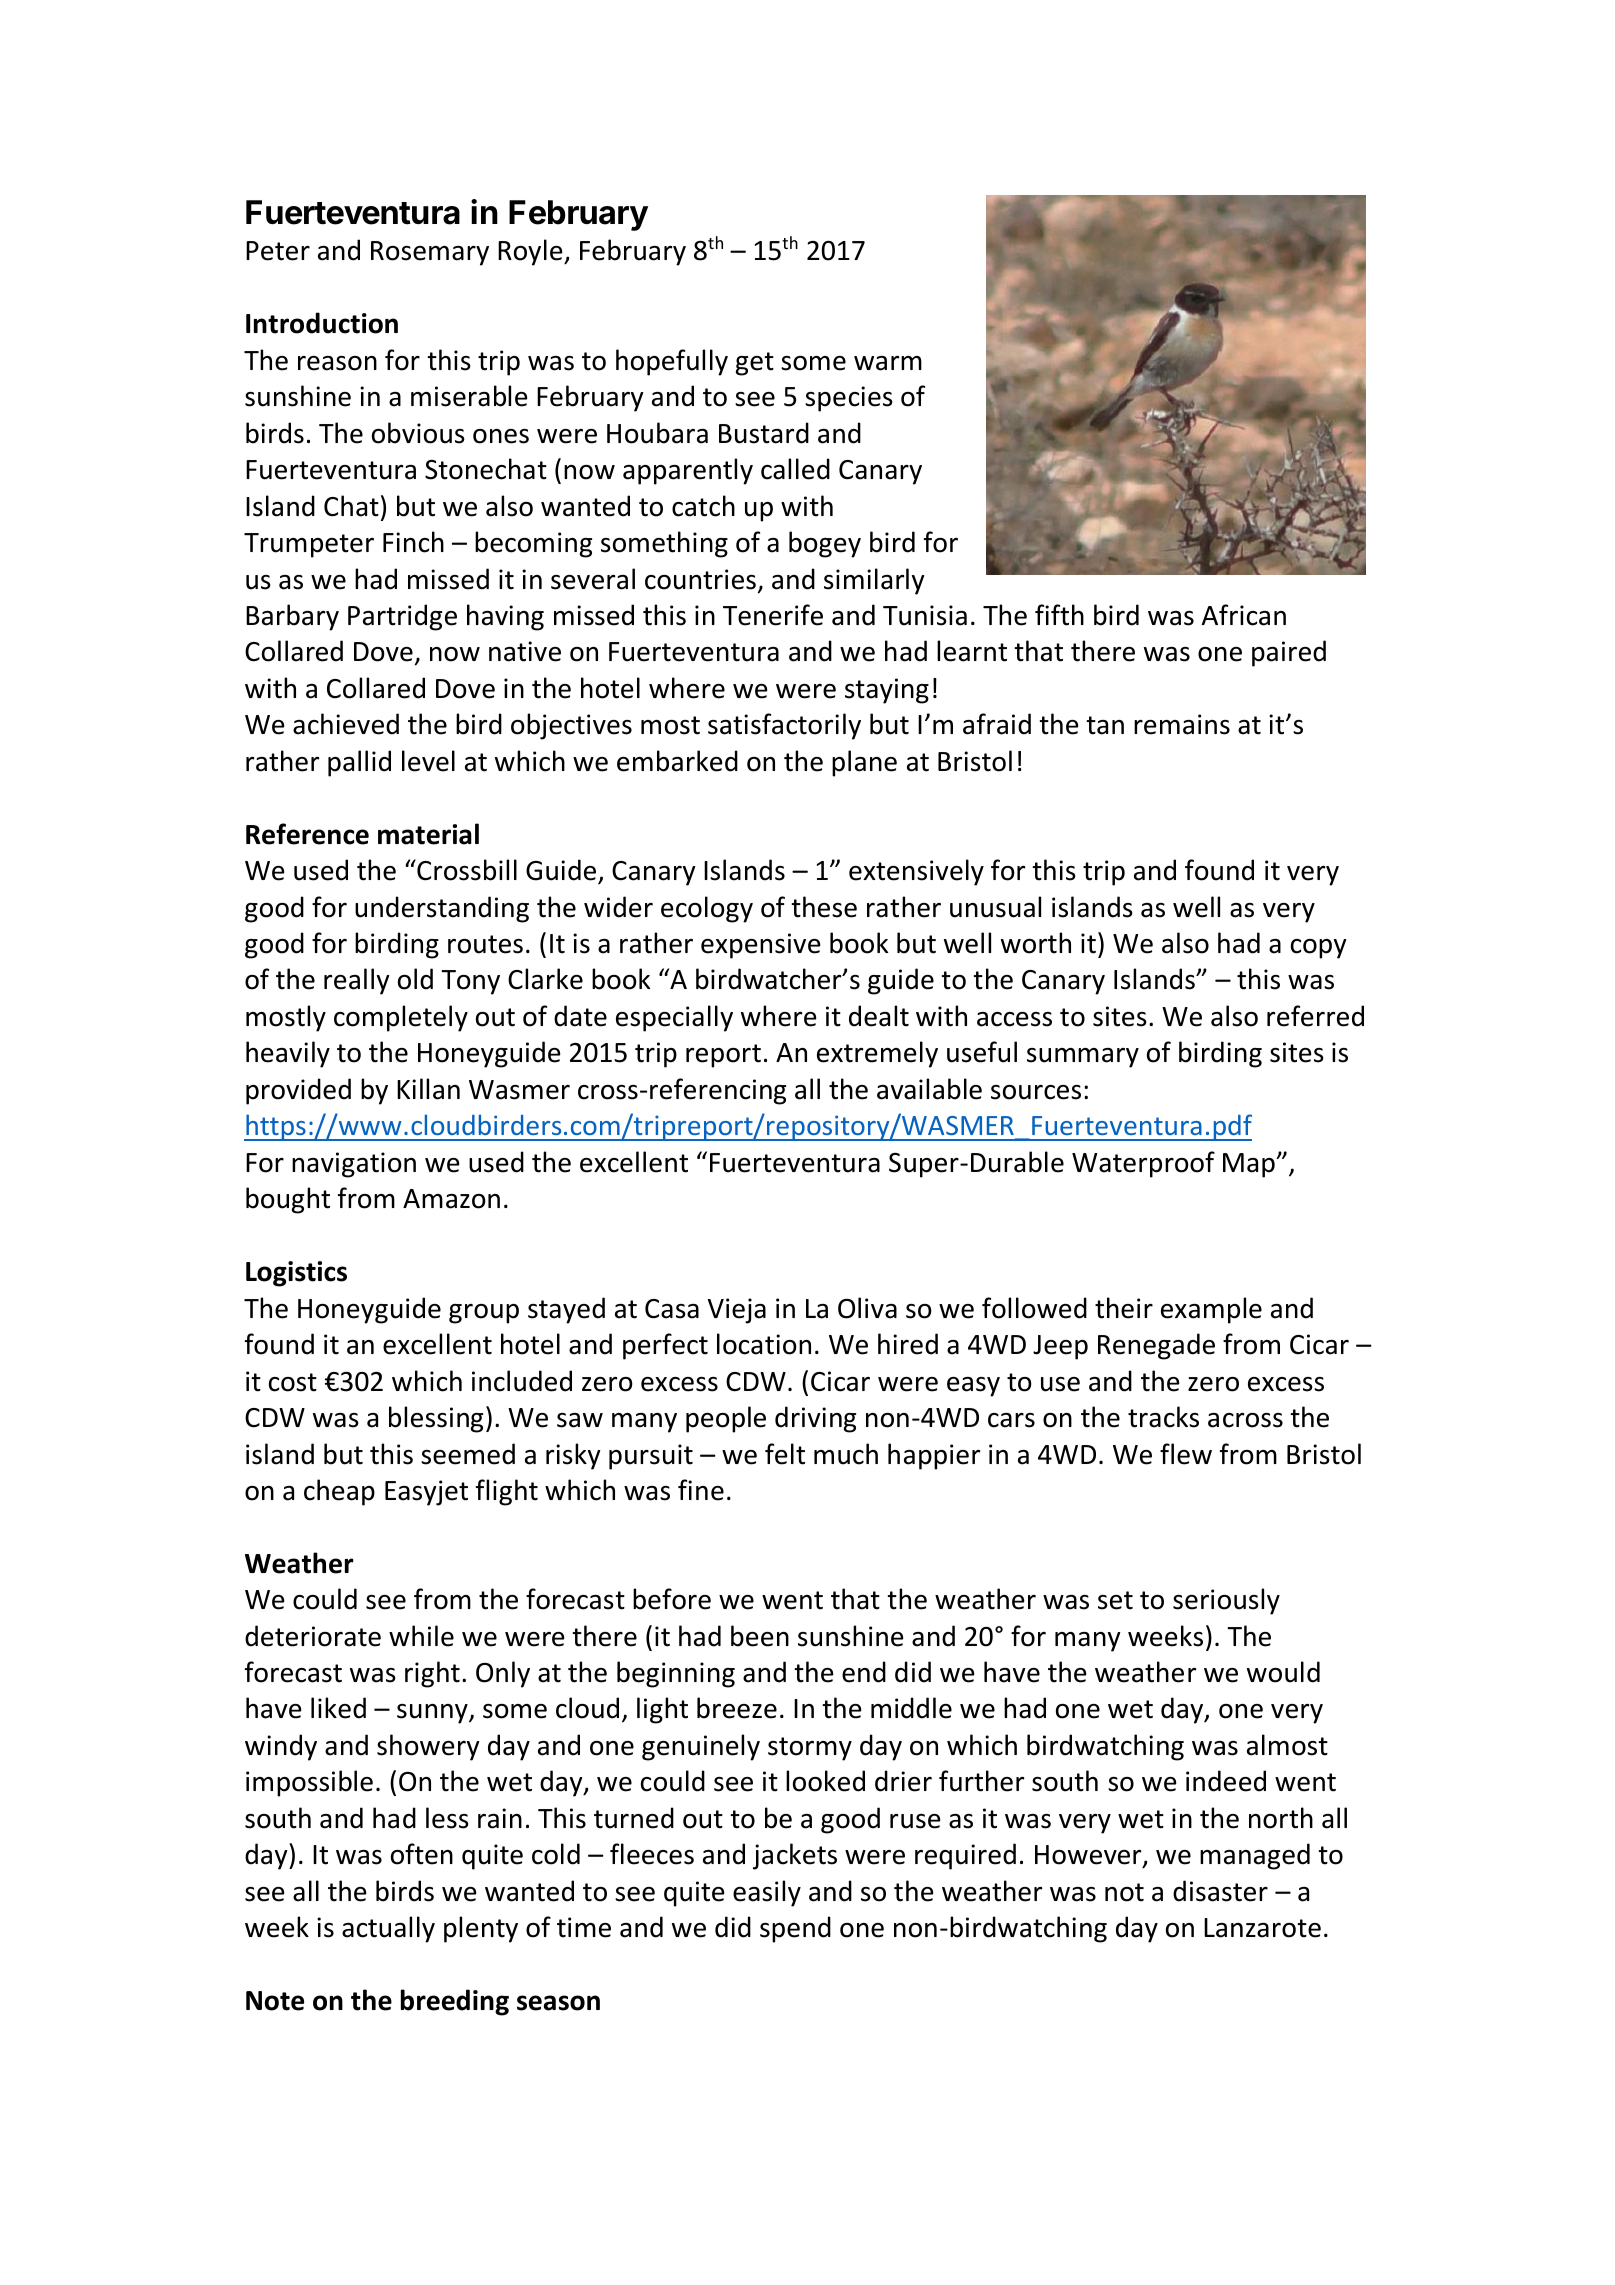 The height and width of the screenshot is (2285, 1615). I want to click on actually, so click(388, 1929).
